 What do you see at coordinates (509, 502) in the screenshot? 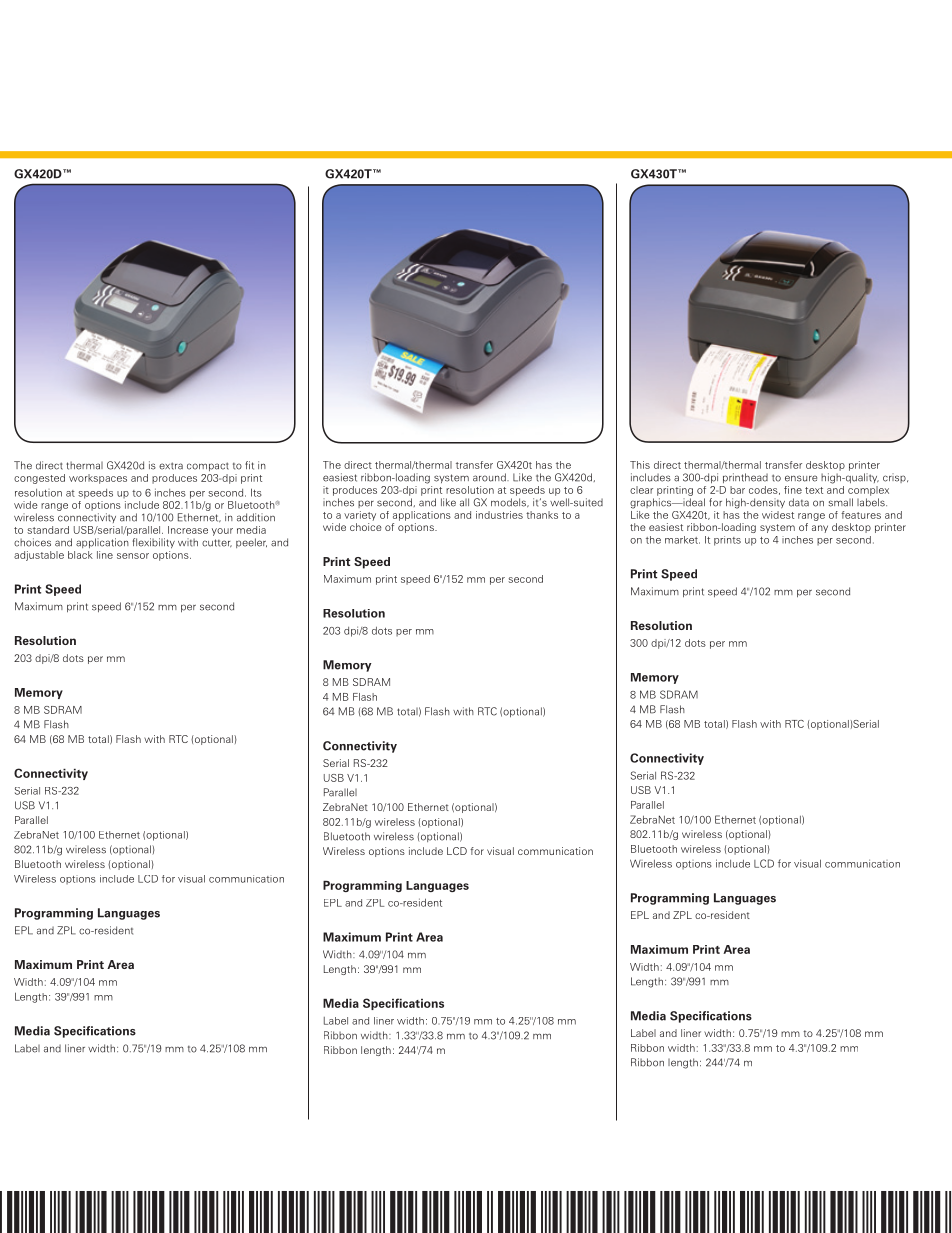
I see `models` at bounding box center [509, 502].
